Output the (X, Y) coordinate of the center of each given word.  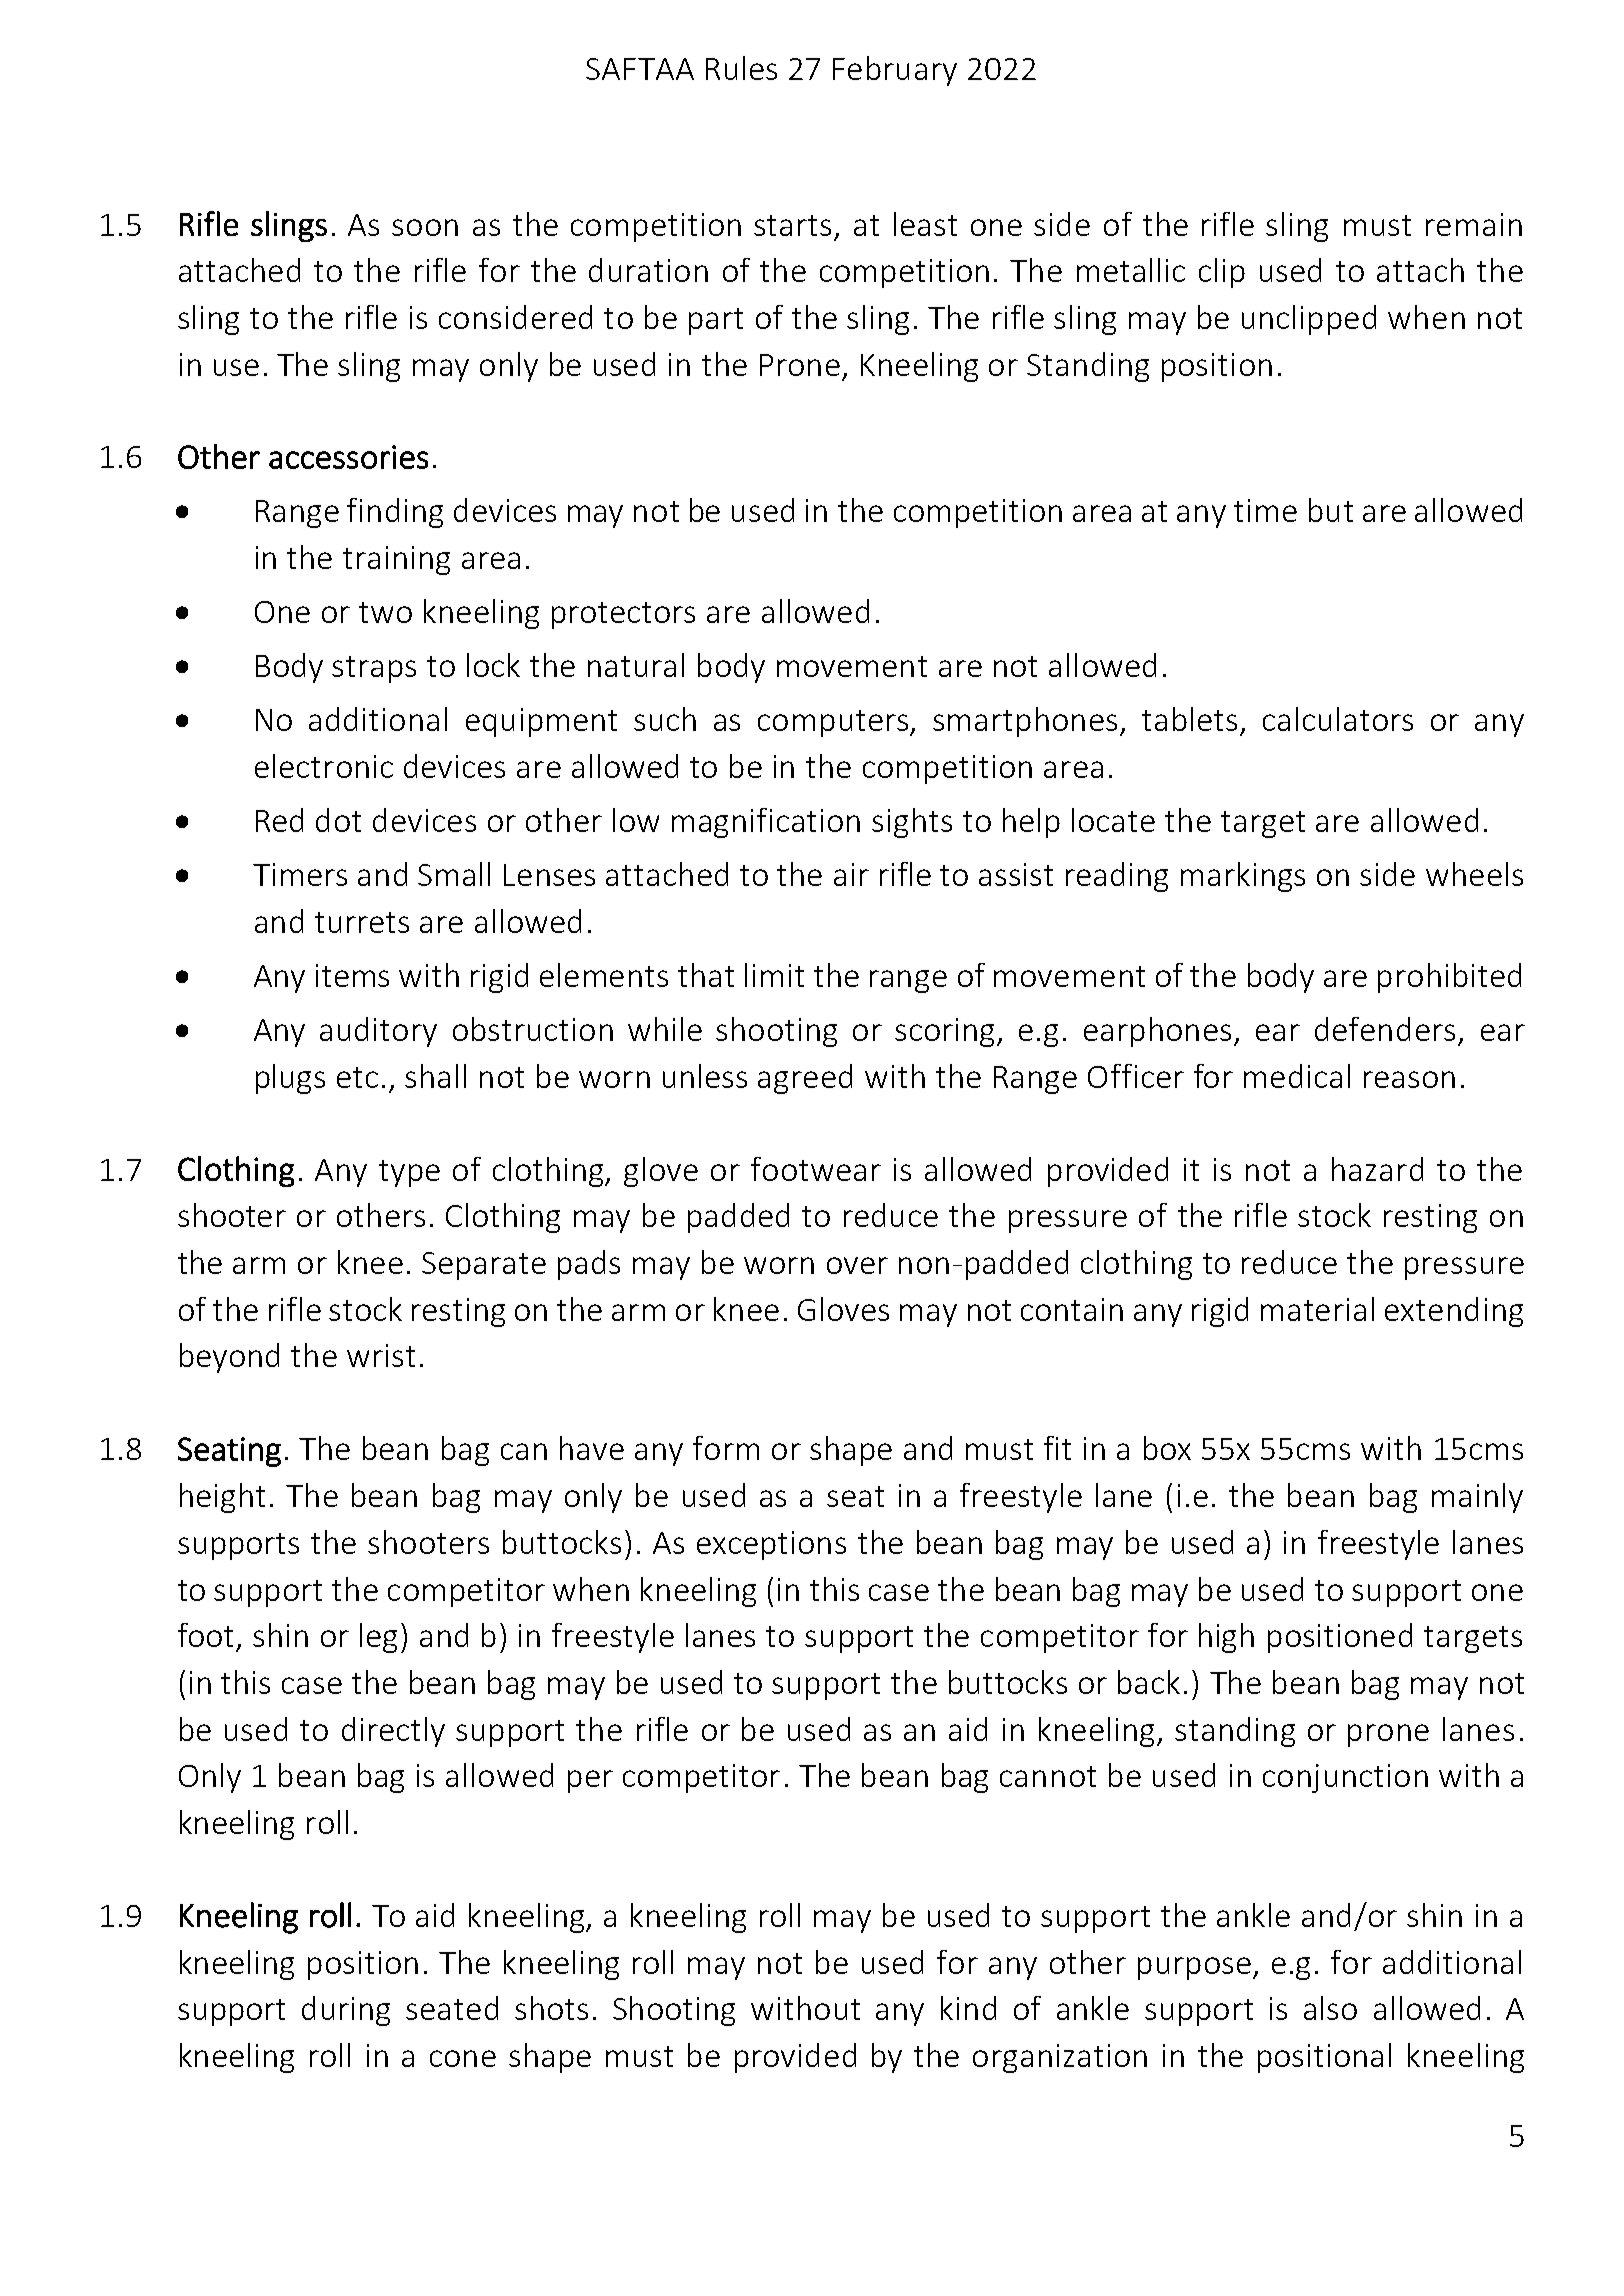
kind (968, 2008)
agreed (805, 1079)
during (346, 2011)
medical (1297, 1076)
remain (1474, 224)
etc (357, 1077)
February (895, 71)
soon (425, 227)
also (1330, 2008)
